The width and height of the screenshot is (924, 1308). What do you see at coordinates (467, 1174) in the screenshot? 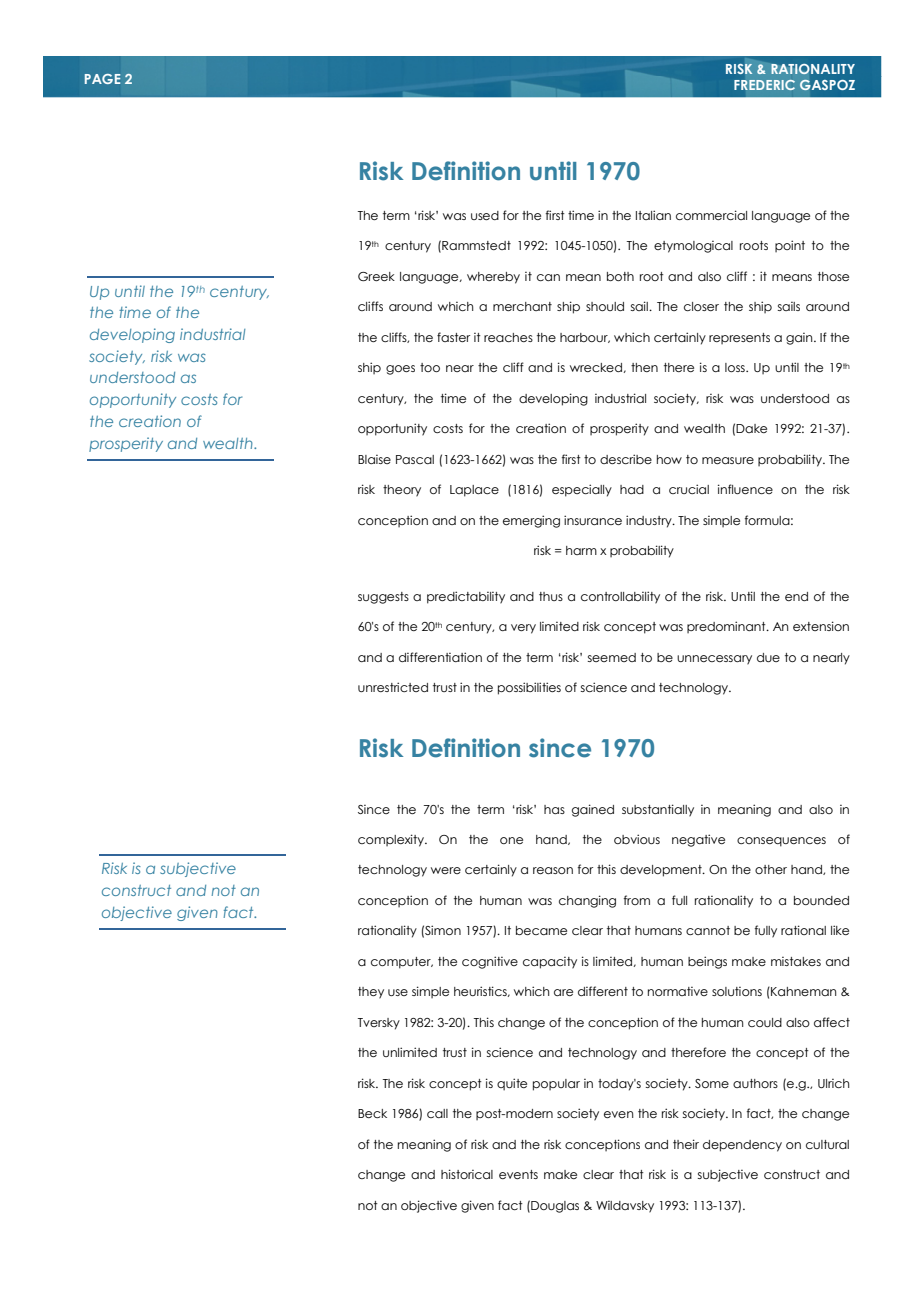
I see `historical` at bounding box center [467, 1174].
